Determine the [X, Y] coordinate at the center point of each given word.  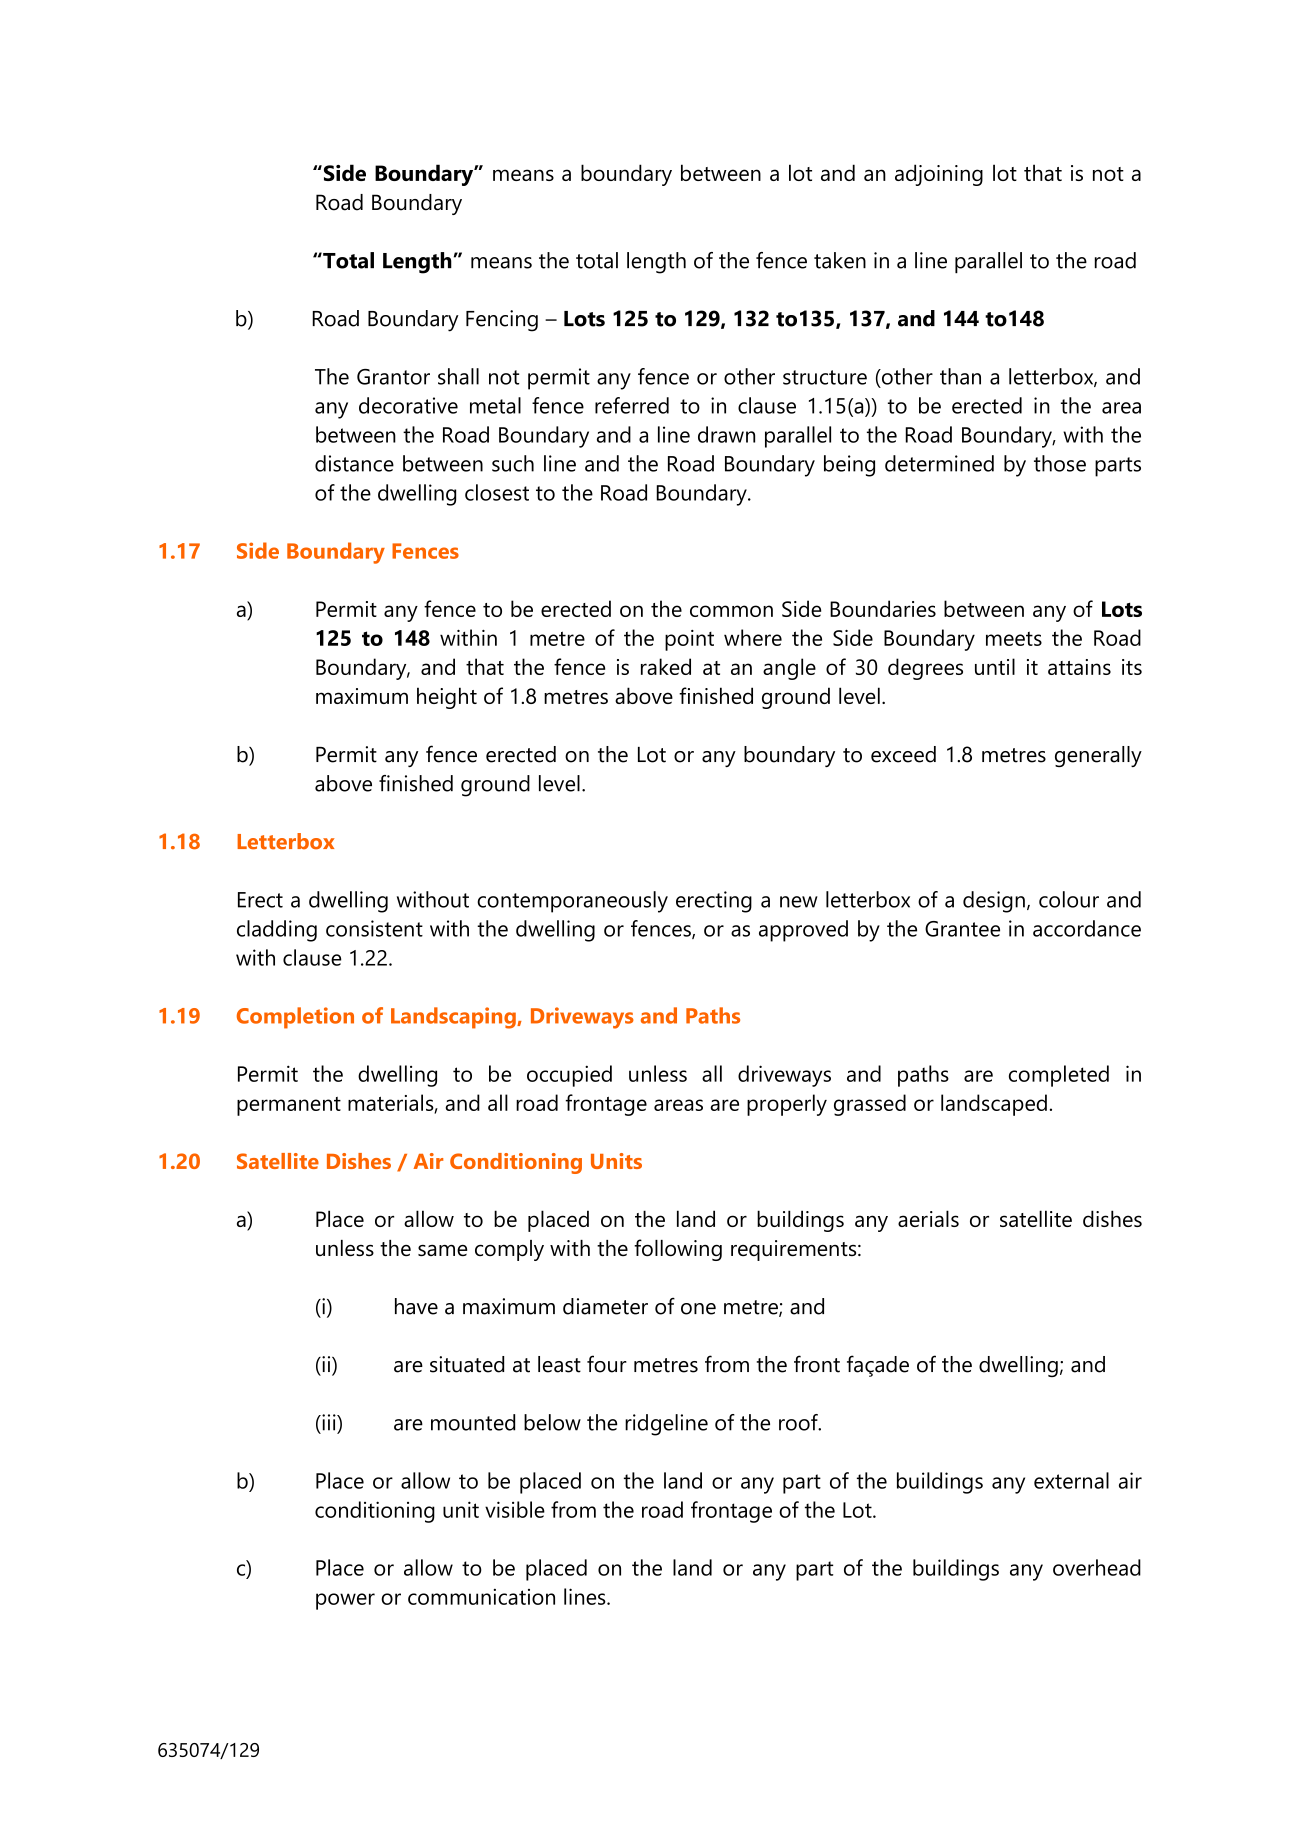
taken [840, 260]
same [442, 1250]
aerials [928, 1218]
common [731, 611]
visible [515, 1509]
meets [1014, 638]
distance [354, 463]
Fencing [502, 321]
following [678, 1250]
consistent [374, 928]
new [799, 902]
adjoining [939, 175]
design [994, 902]
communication [481, 1597]
